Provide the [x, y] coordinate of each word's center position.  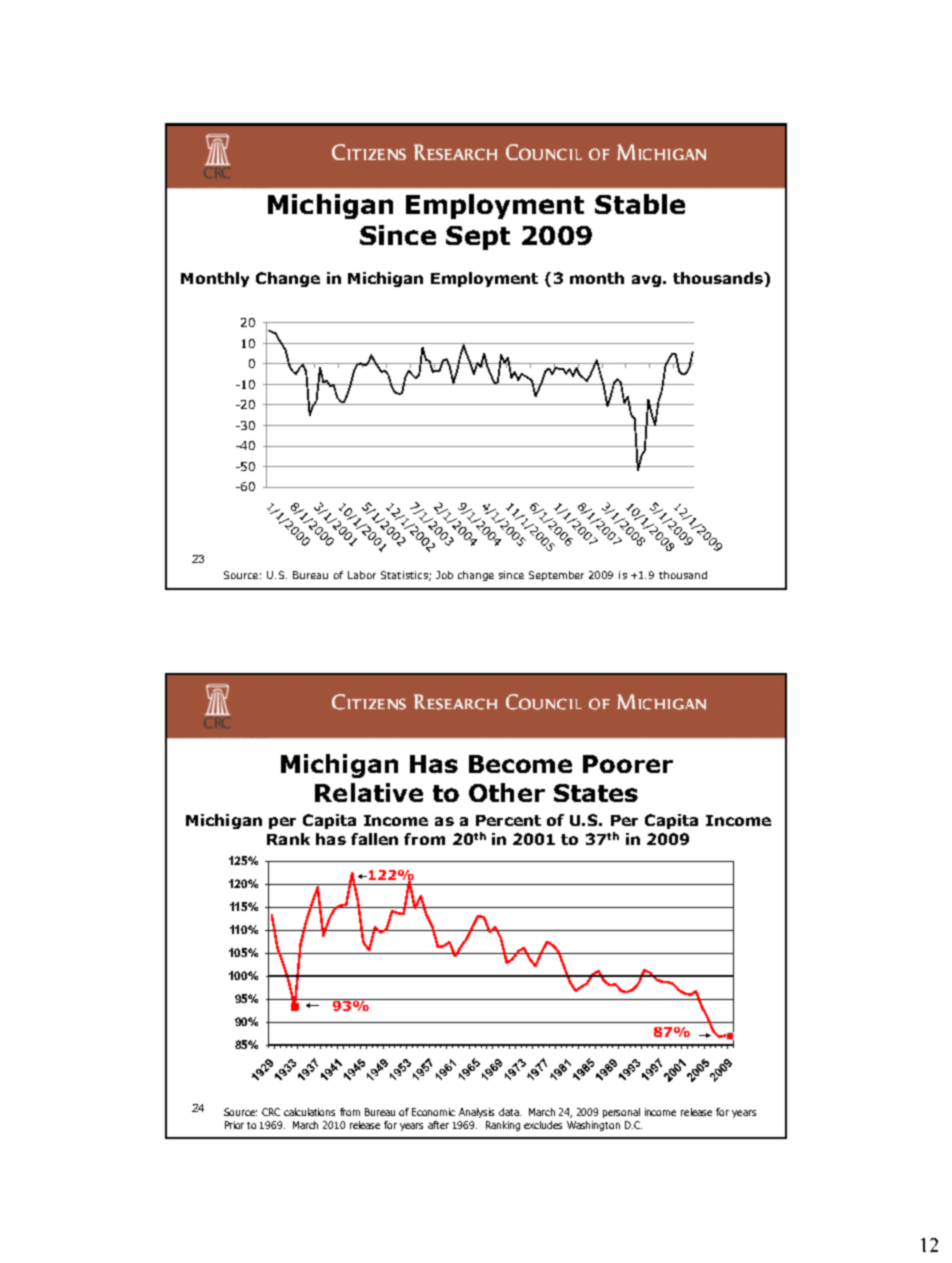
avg [646, 281]
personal [621, 1113]
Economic [433, 1112]
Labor [362, 575]
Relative [369, 792]
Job [444, 575]
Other [507, 792]
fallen [374, 839]
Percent [508, 820]
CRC [271, 1112]
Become [520, 764]
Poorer [628, 764]
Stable [640, 204]
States [596, 793]
